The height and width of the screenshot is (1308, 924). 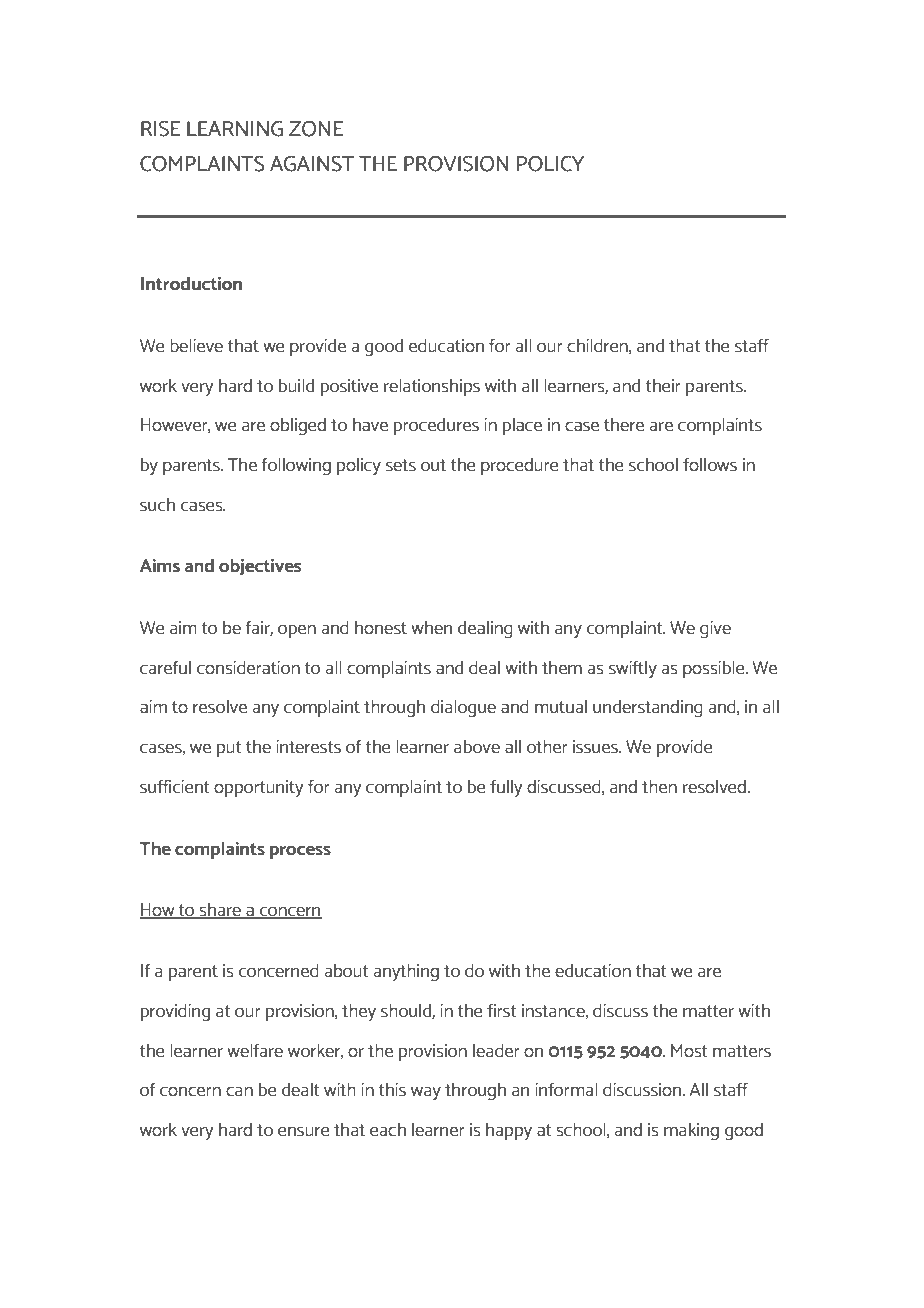 I want to click on their, so click(x=663, y=386).
